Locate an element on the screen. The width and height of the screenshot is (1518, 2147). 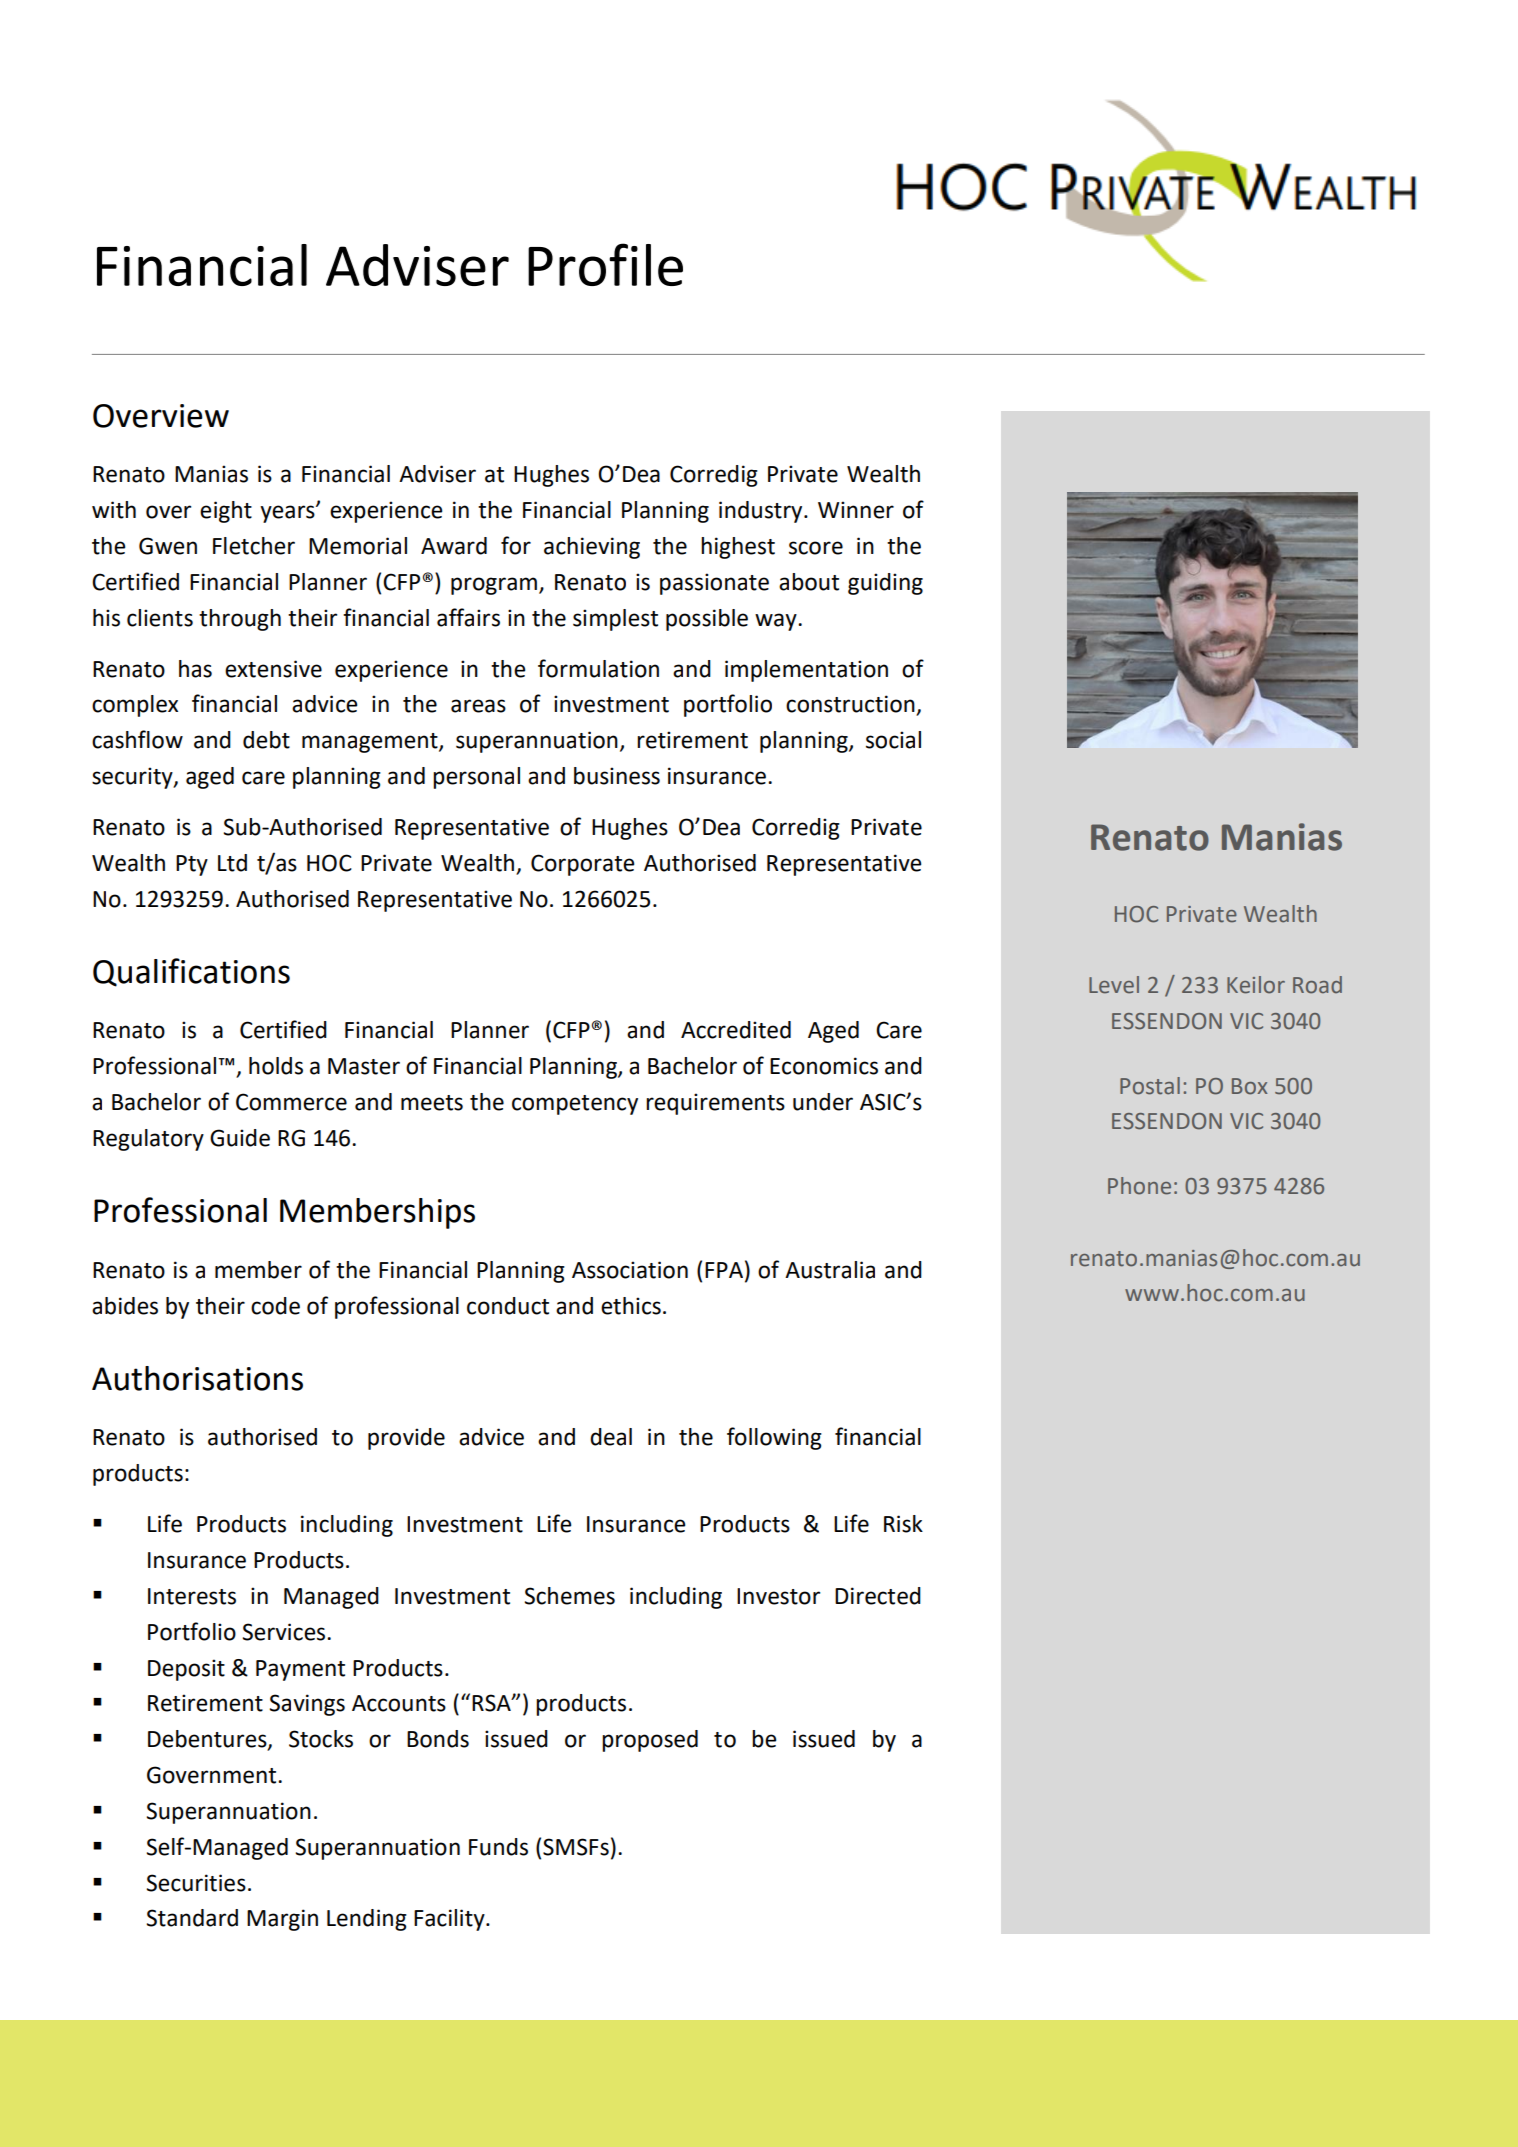
Winner is located at coordinates (856, 510).
